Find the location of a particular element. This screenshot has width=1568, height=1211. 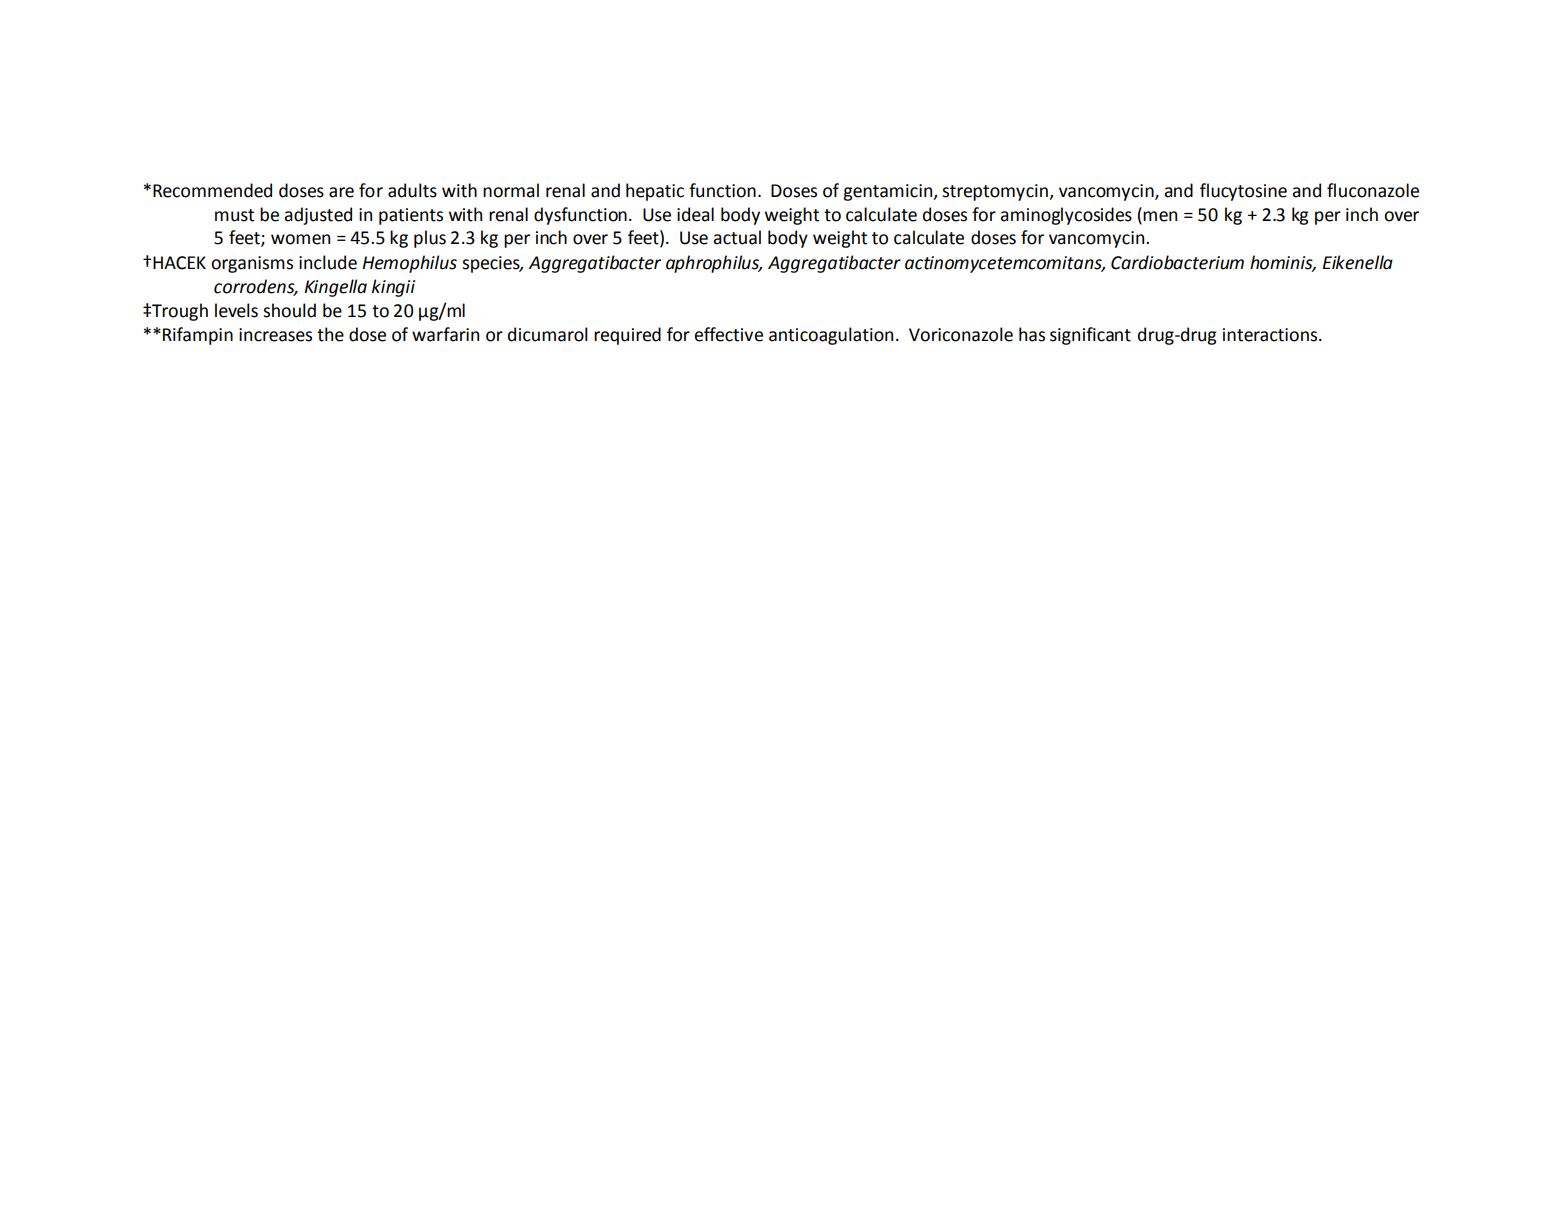

actual is located at coordinates (737, 237).
